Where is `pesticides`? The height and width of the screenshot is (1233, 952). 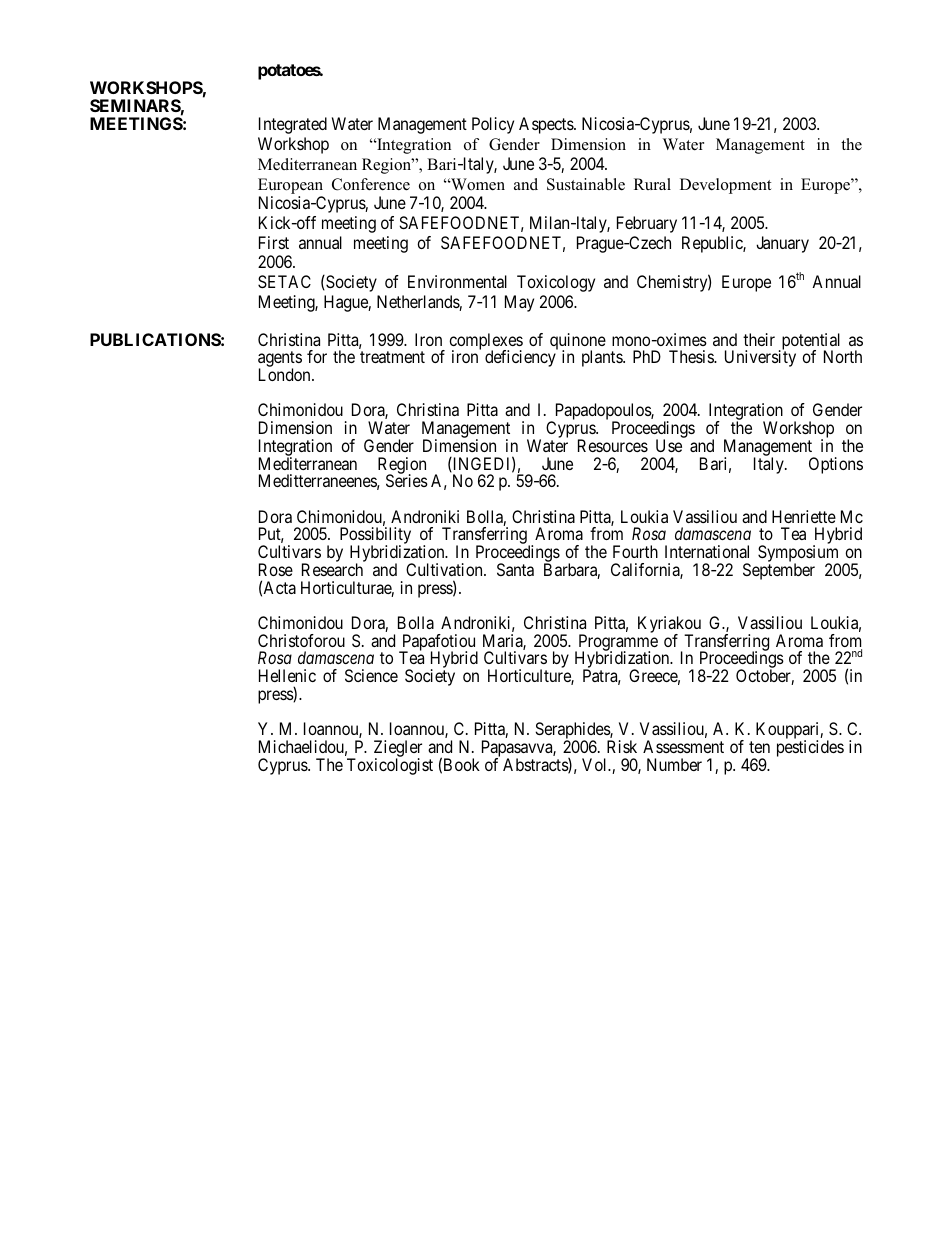
pesticides is located at coordinates (810, 748).
